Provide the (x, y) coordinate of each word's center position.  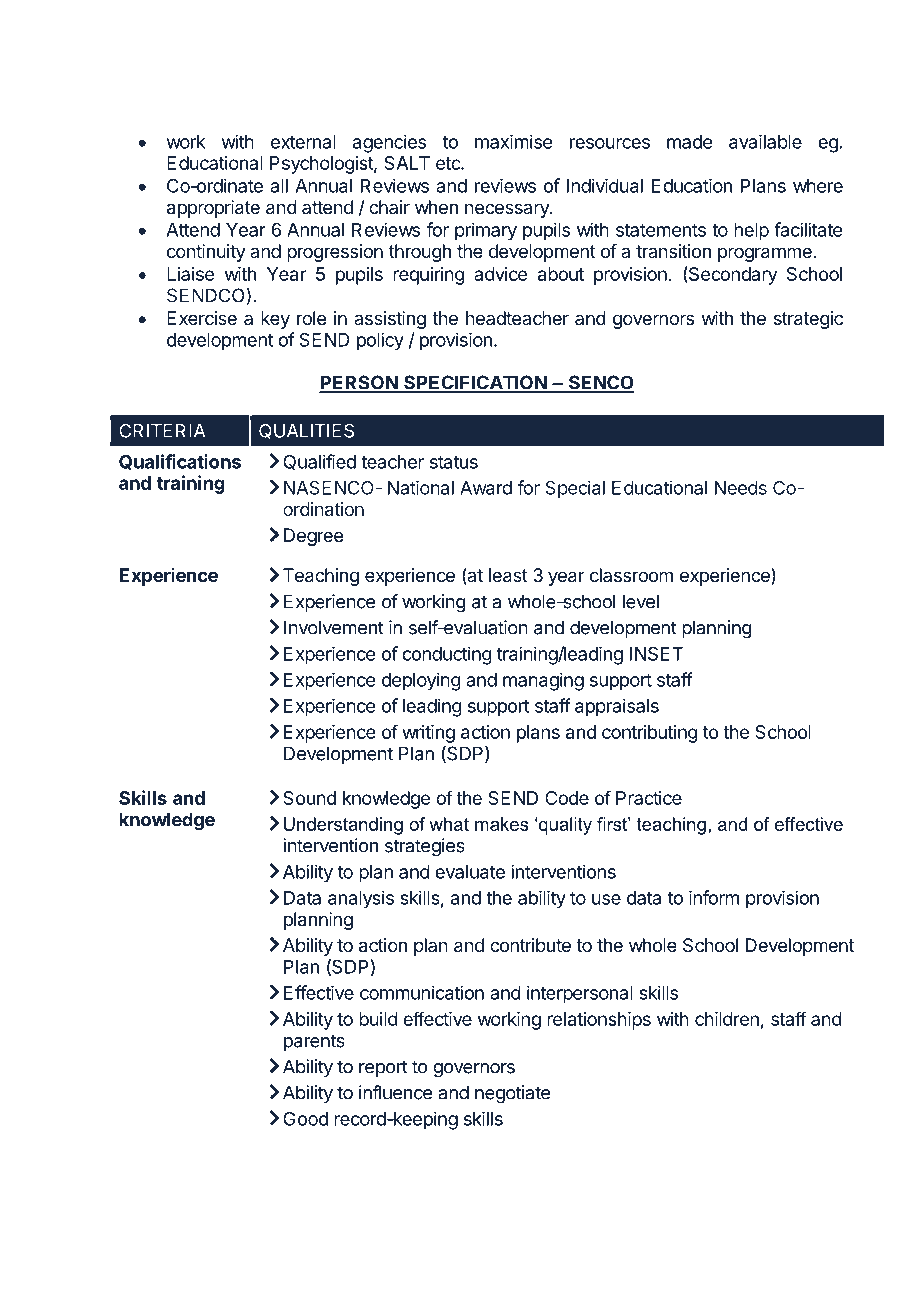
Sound (309, 798)
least (508, 575)
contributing (650, 734)
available (765, 141)
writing (428, 734)
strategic (808, 320)
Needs (741, 488)
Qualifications (180, 462)
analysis (361, 899)
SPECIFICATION (475, 383)
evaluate (470, 872)
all (279, 186)
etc (449, 163)
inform (714, 897)
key (275, 320)
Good (305, 1118)
